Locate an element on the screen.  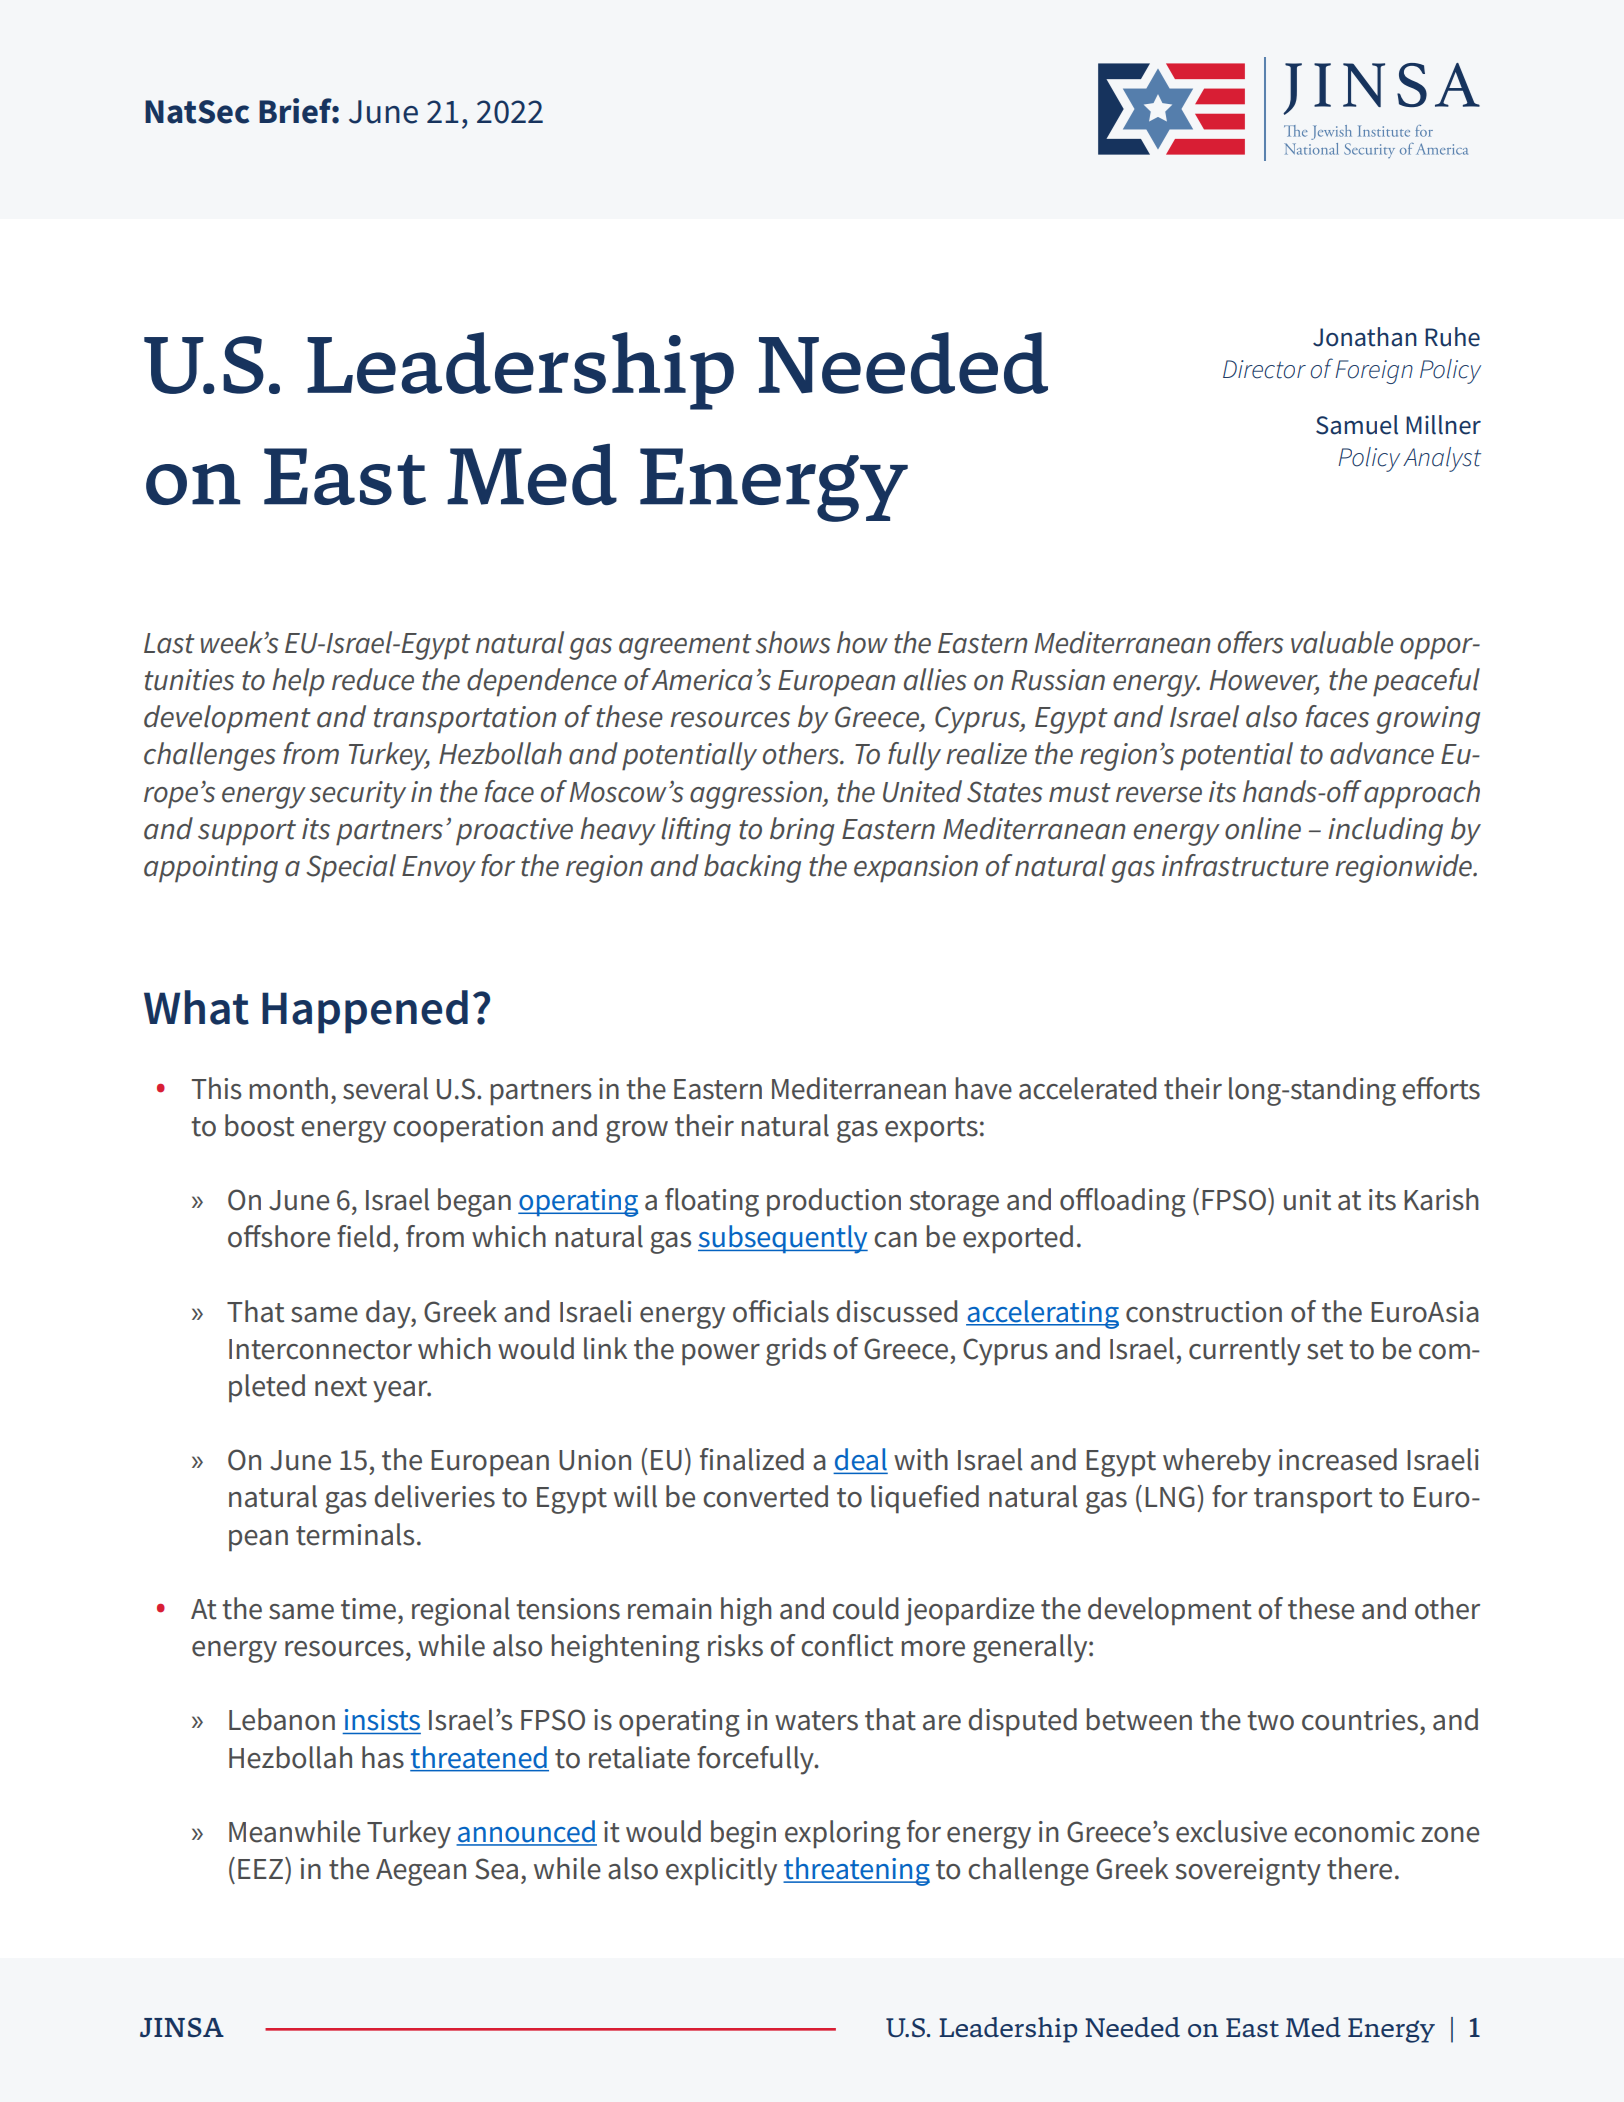
production is located at coordinates (834, 1202).
